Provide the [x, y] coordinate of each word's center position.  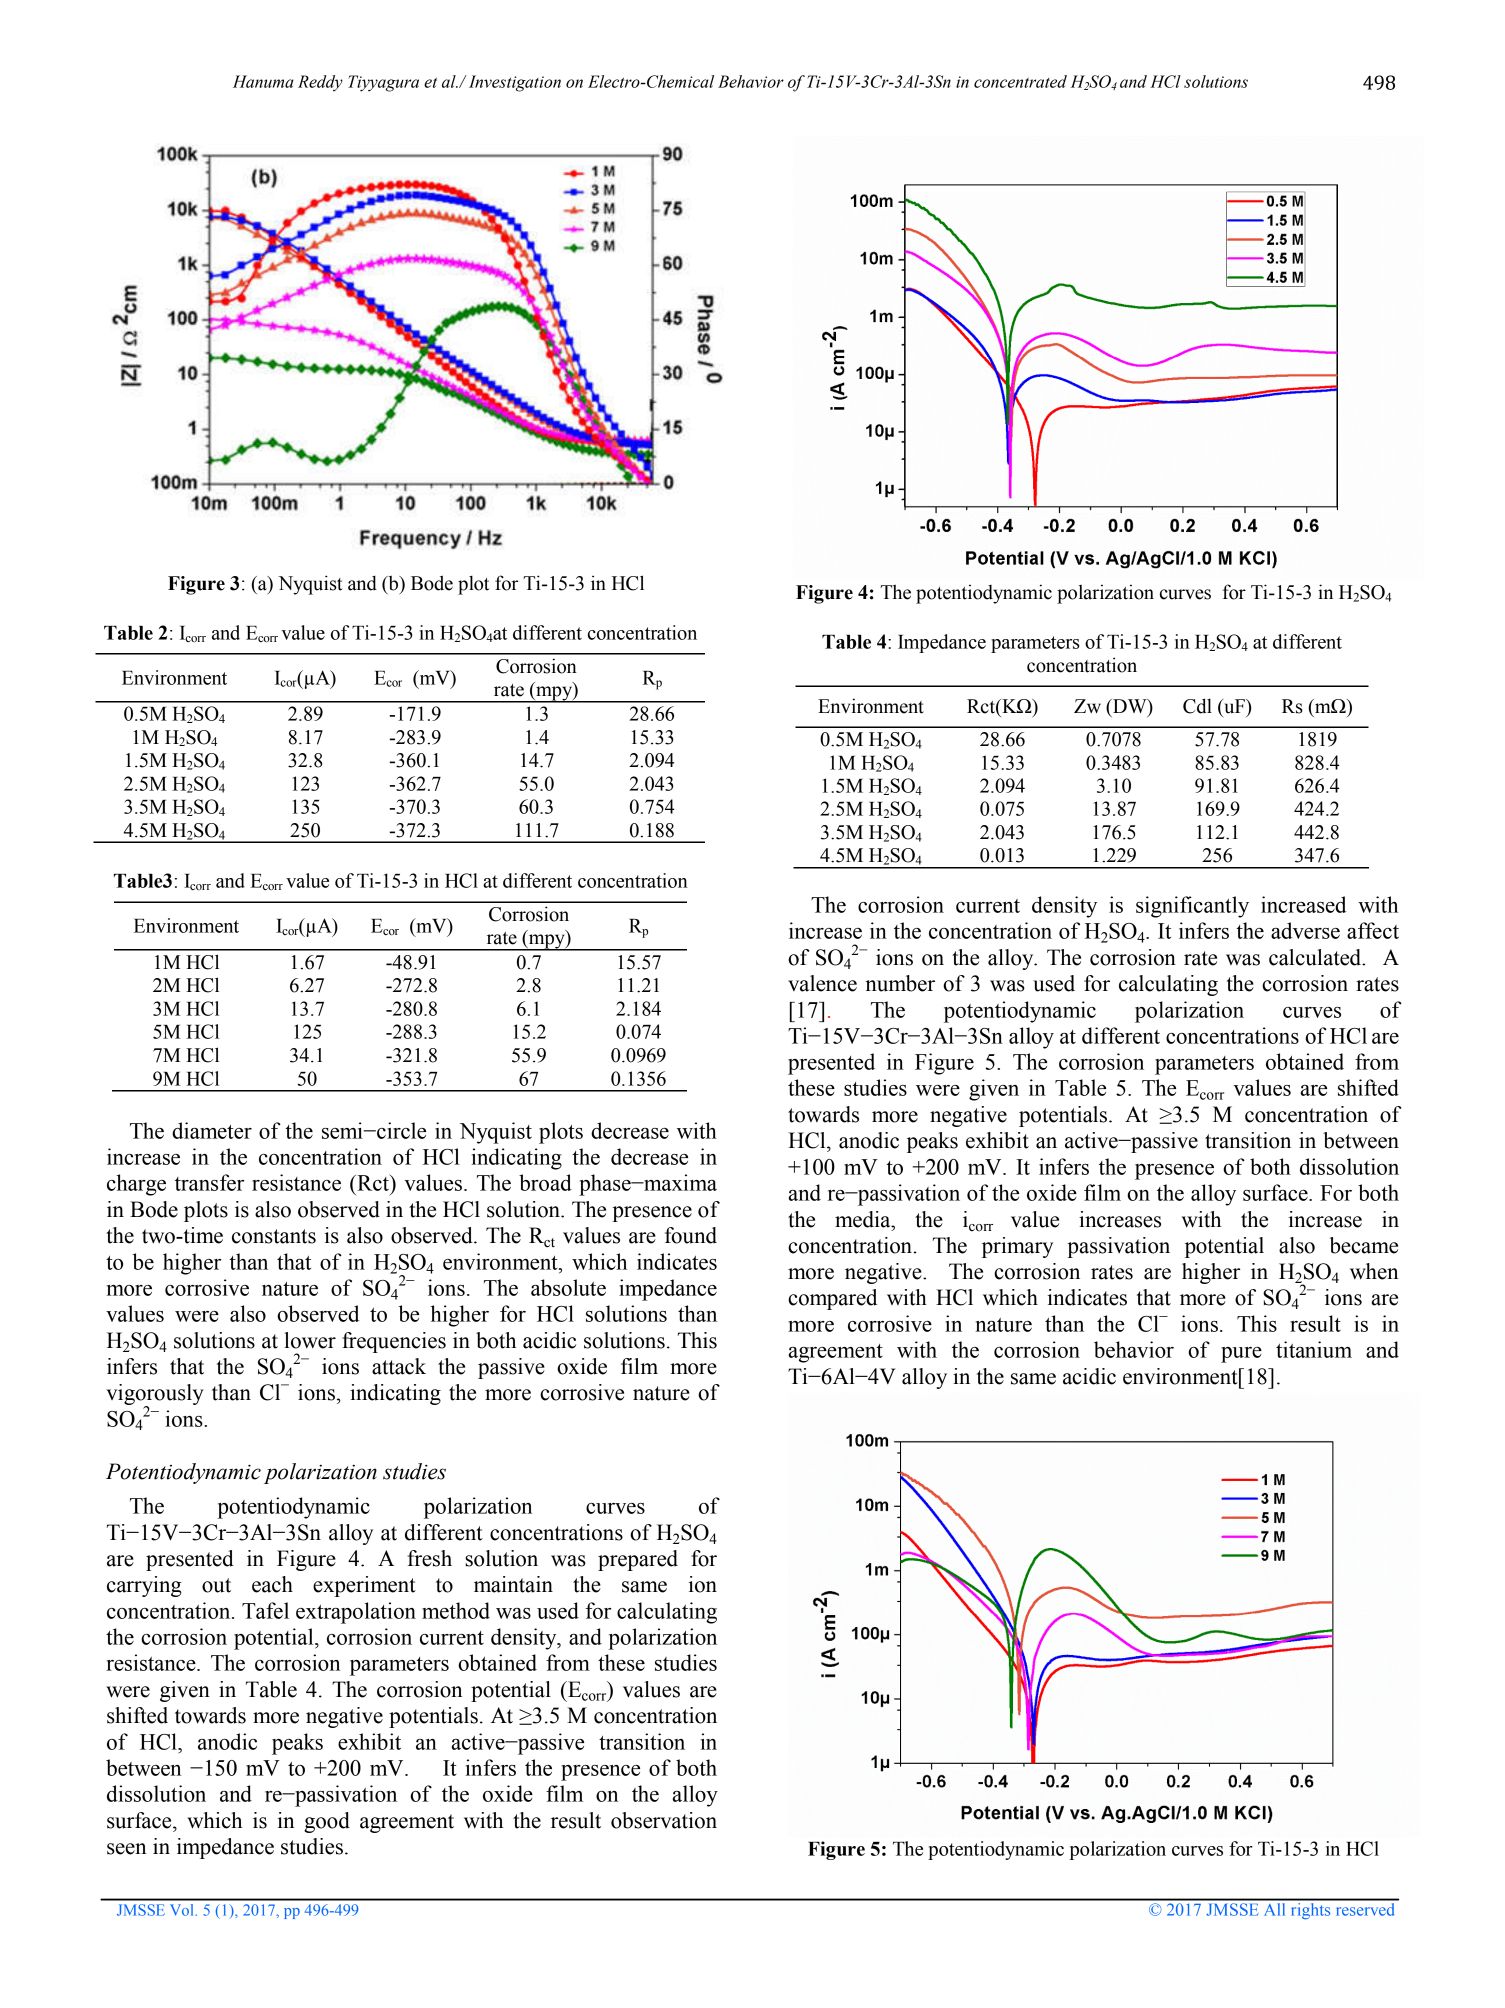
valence [822, 983]
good [327, 1822]
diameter [212, 1130]
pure [1241, 1355]
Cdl [1197, 706]
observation [664, 1820]
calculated [1316, 957]
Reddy [320, 83]
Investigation [515, 83]
